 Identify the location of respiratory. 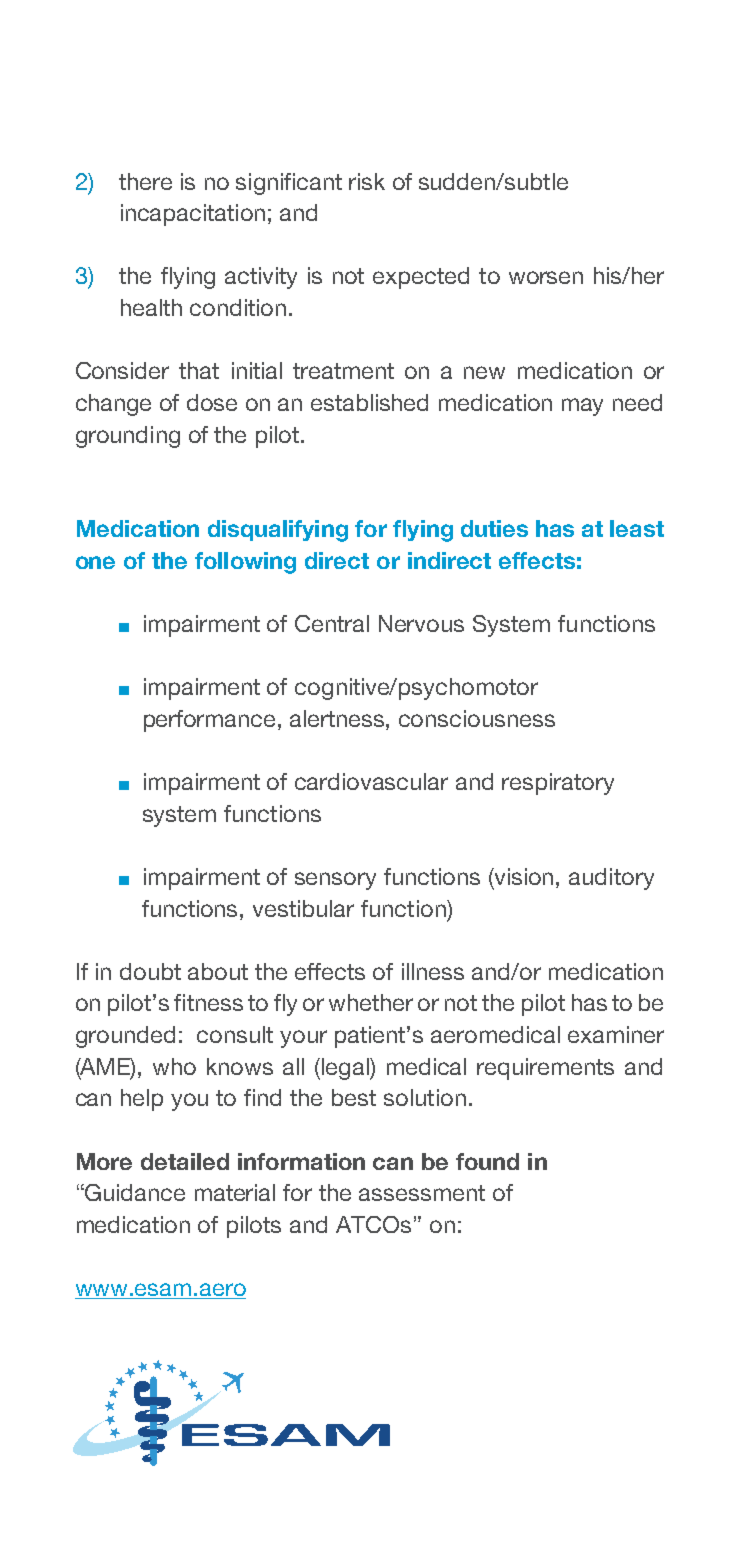
(558, 784).
